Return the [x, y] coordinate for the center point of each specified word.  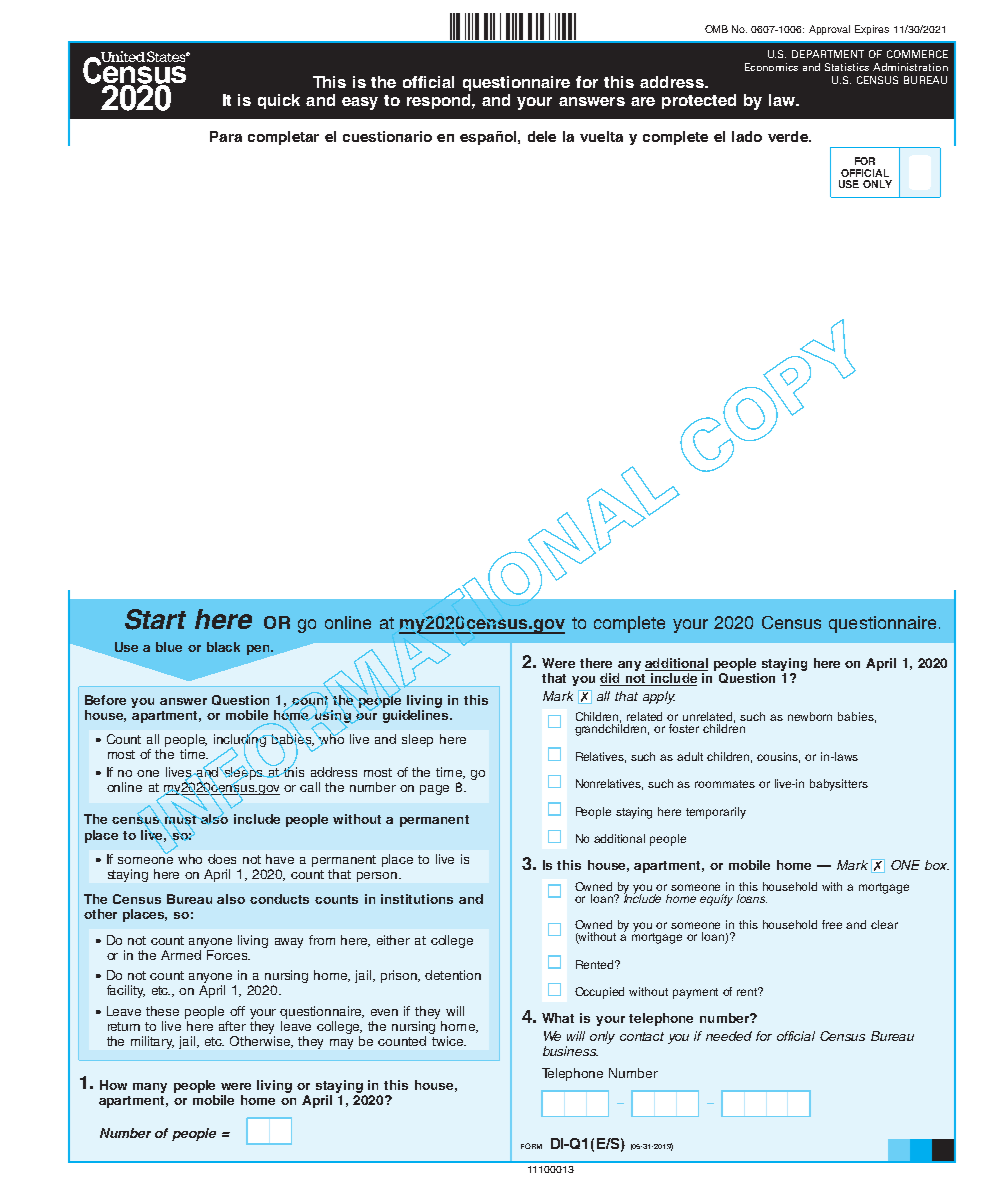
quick [279, 101]
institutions [417, 899]
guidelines [417, 715]
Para [226, 136]
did [611, 679]
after [232, 1026]
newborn [810, 716]
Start [155, 619]
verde [789, 136]
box [937, 865]
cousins [778, 757]
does [222, 859]
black [223, 647]
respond [440, 101]
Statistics [847, 67]
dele [542, 136]
